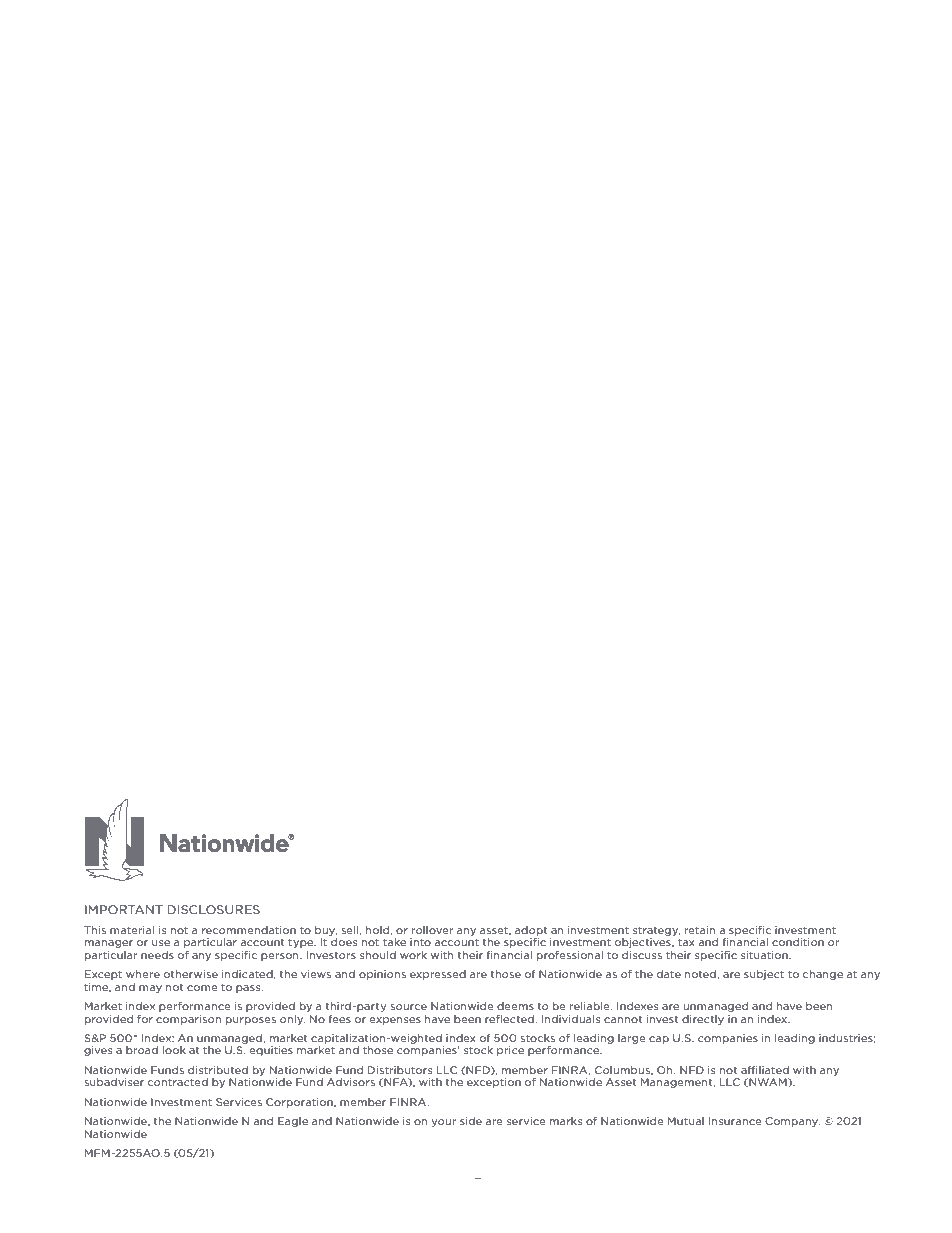 The height and width of the page is (1233, 952). I want to click on rollover, so click(432, 930).
